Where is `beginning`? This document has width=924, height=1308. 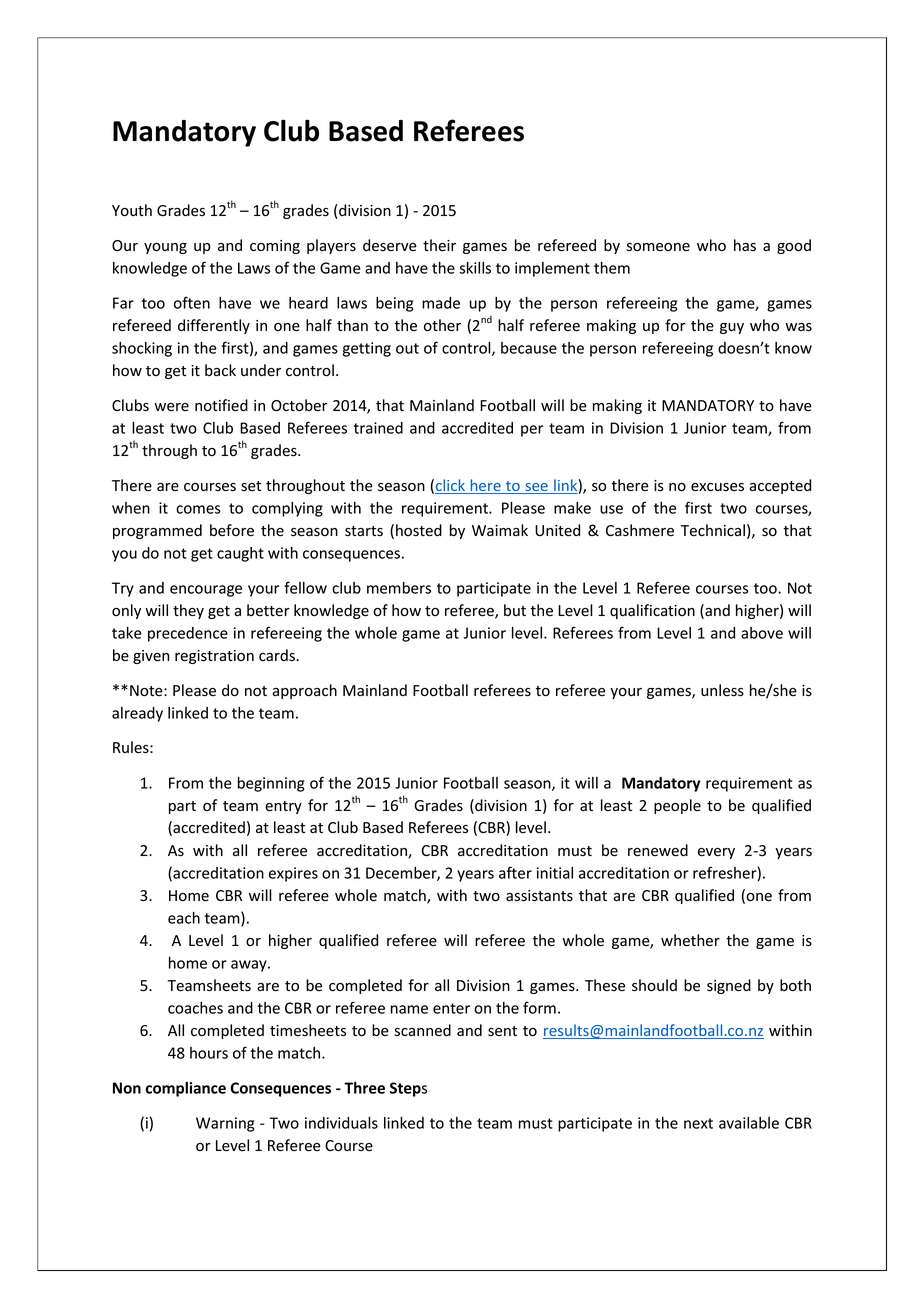 beginning is located at coordinates (271, 784).
